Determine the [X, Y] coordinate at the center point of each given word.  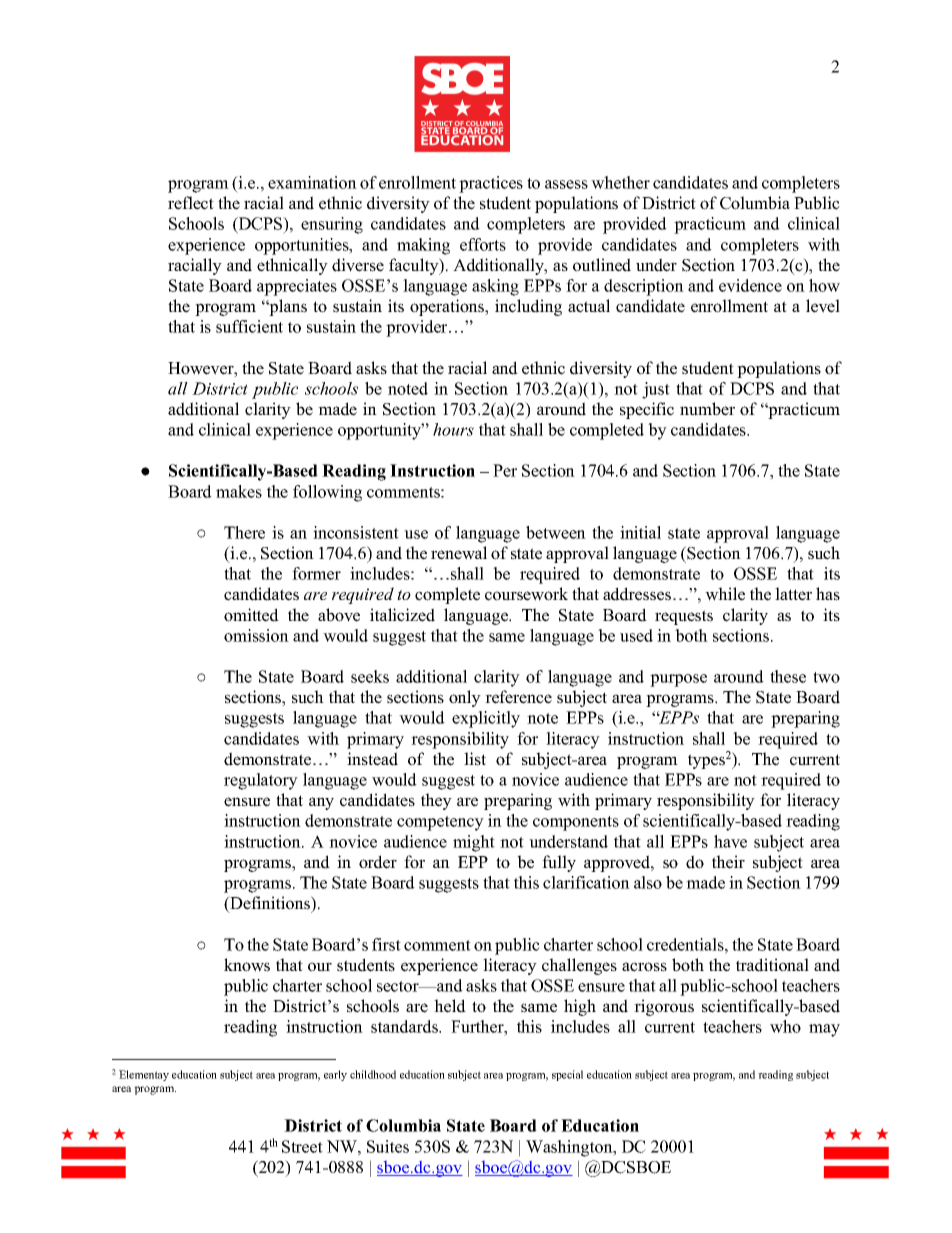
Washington [570, 1148]
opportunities [303, 246]
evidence [750, 285]
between [556, 532]
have [730, 841]
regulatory [261, 781]
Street [302, 1146]
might [474, 843]
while [725, 594]
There [244, 532]
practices [491, 184]
